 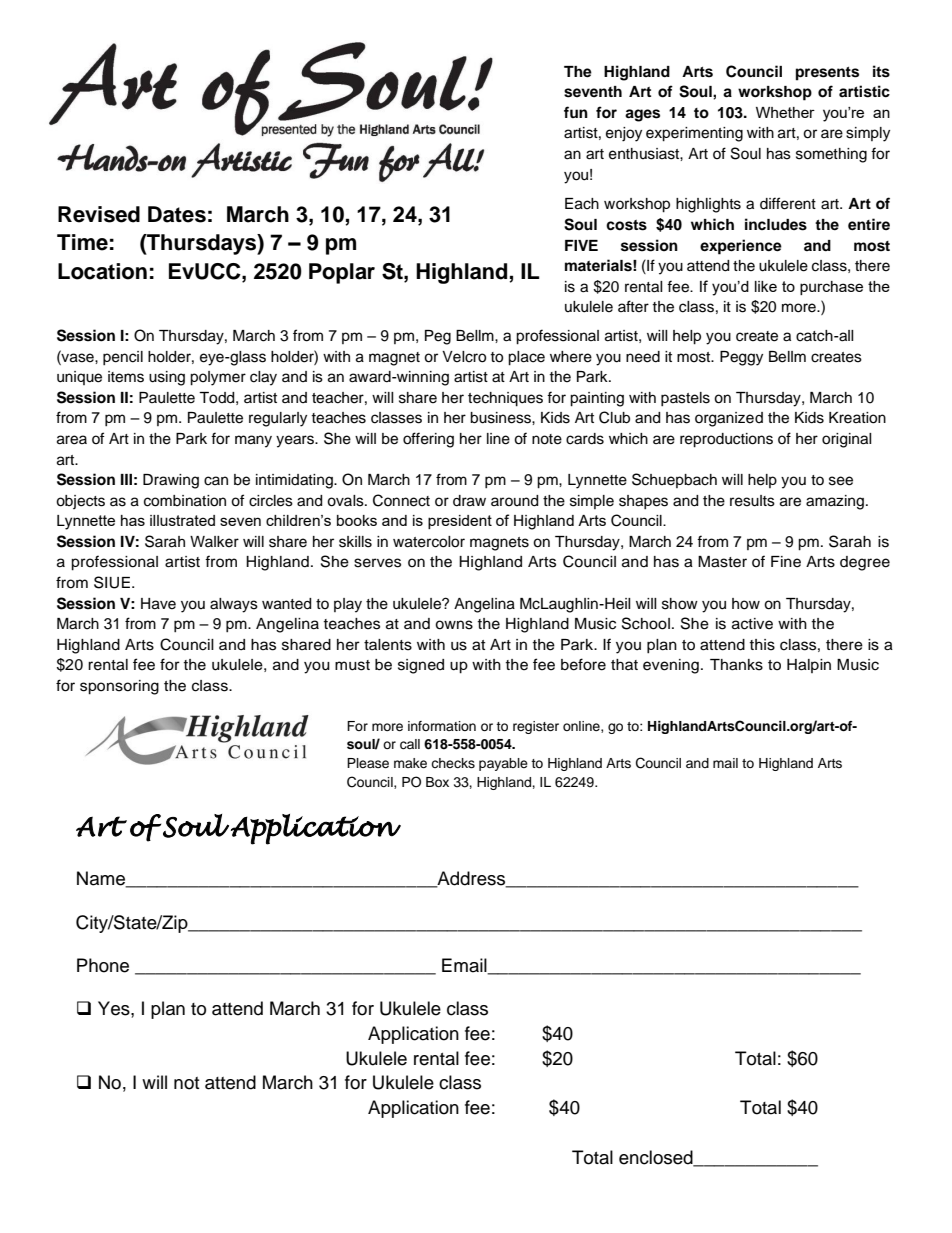 I want to click on Whether, so click(x=785, y=112).
